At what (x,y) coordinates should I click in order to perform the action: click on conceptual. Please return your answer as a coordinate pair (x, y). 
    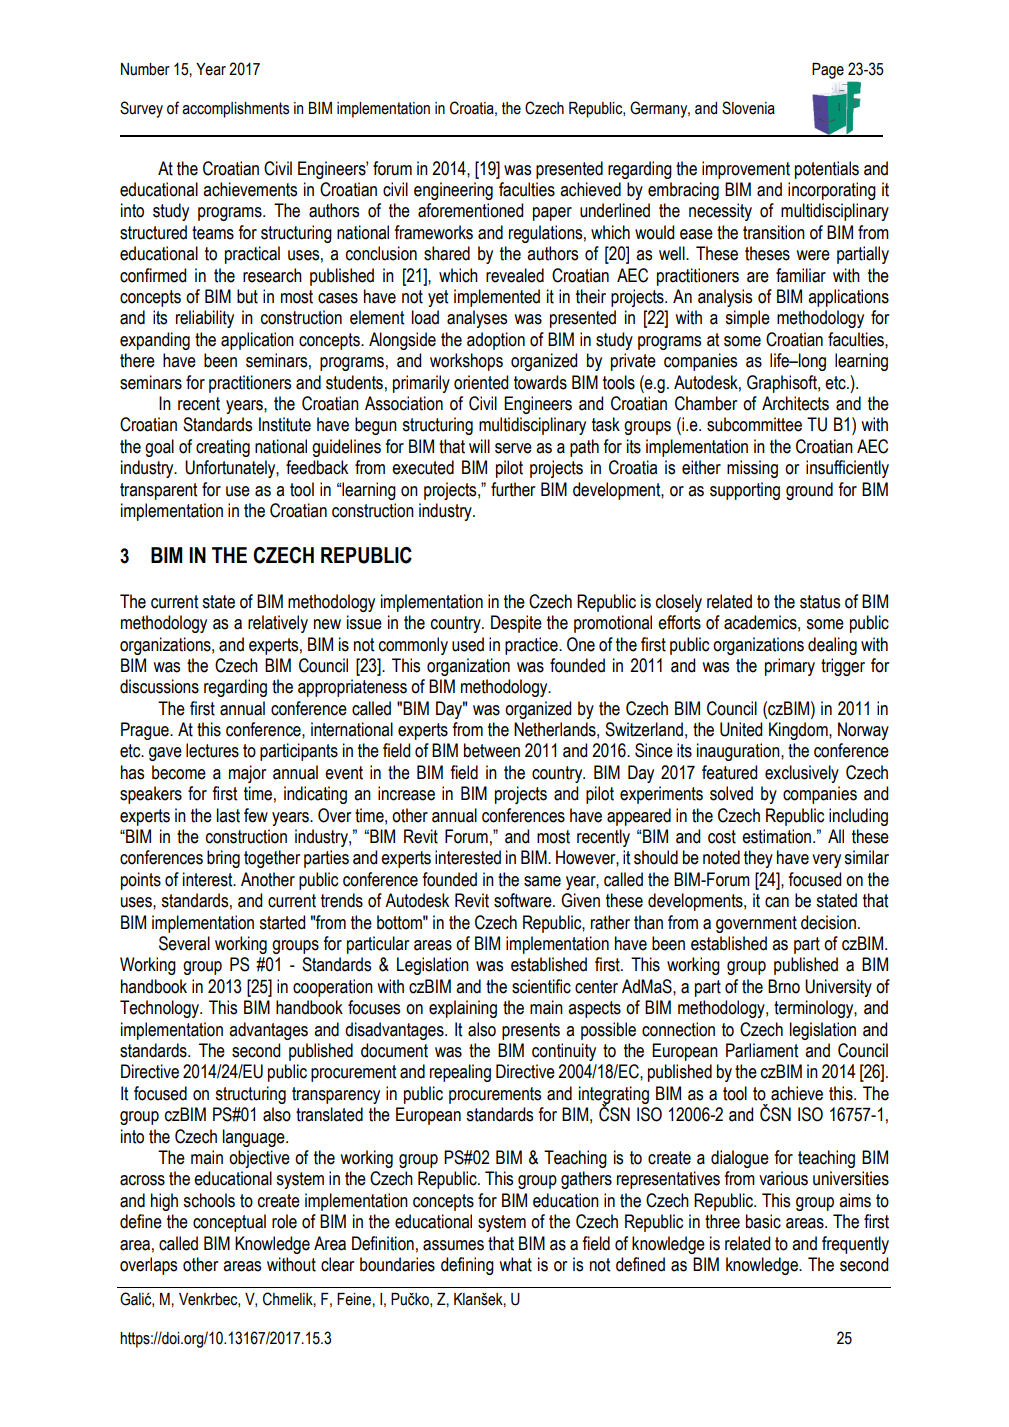
    Looking at the image, I should click on (229, 1223).
